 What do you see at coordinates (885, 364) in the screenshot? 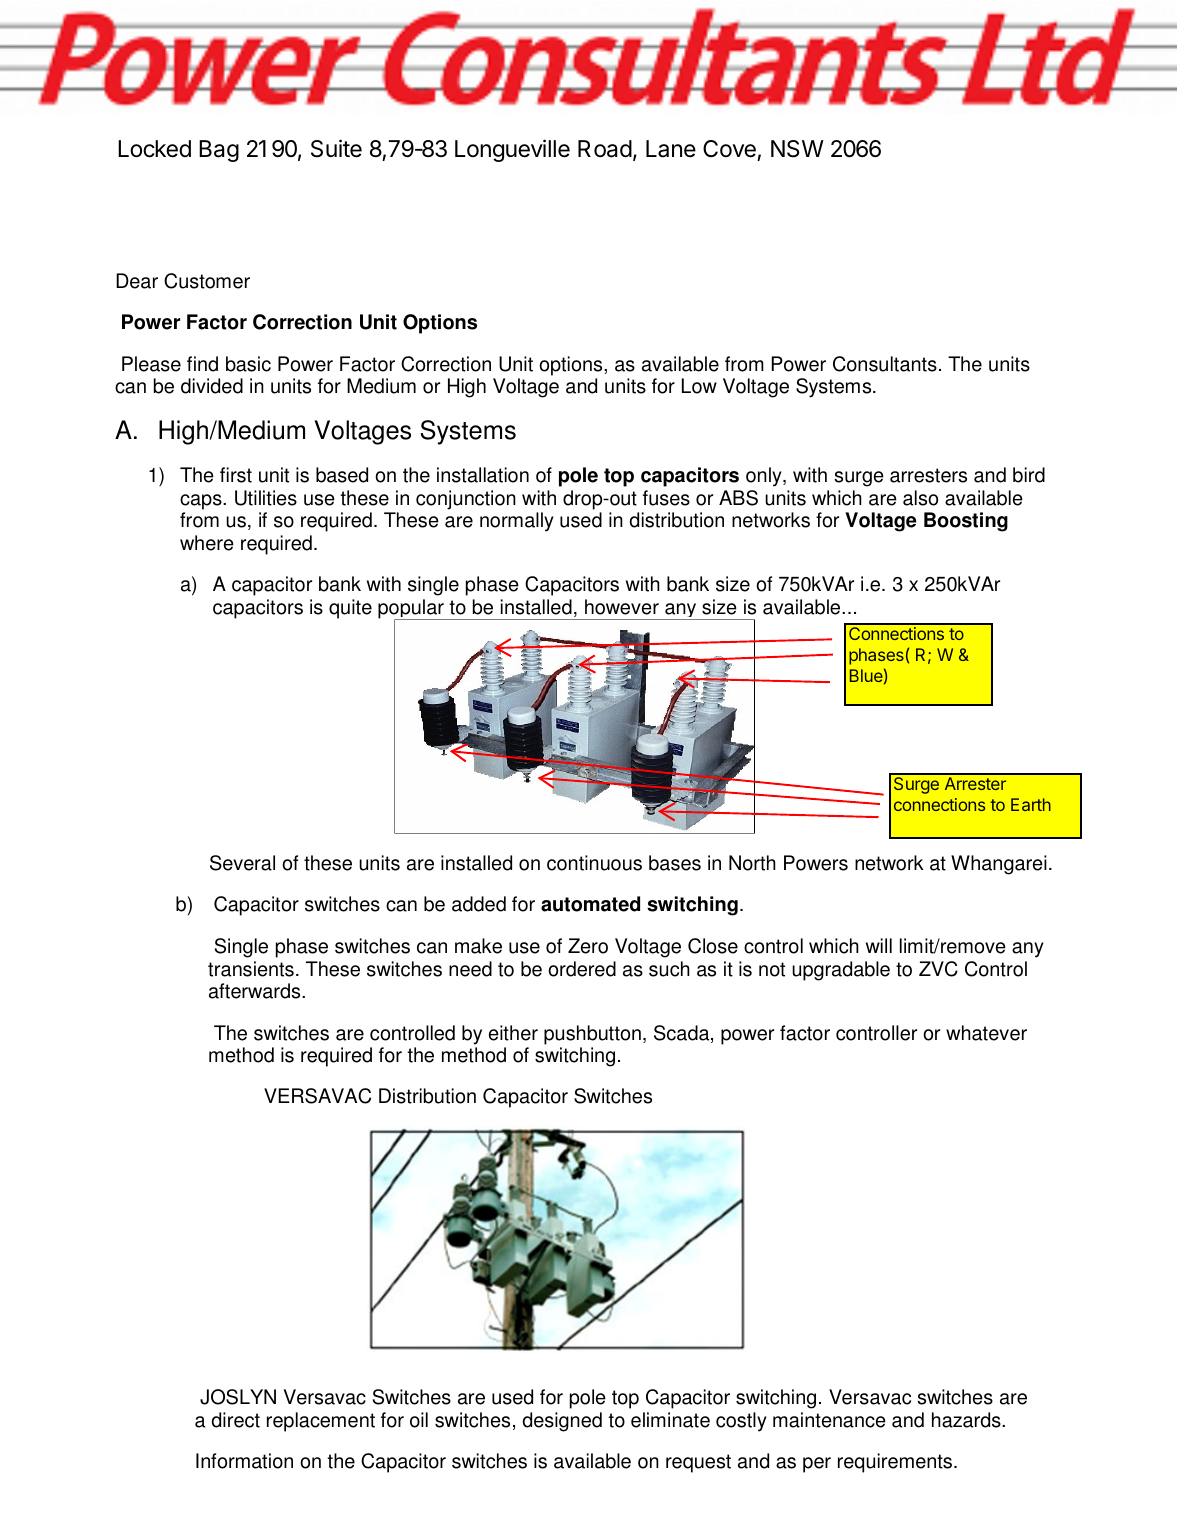
I see `Consultants` at bounding box center [885, 364].
